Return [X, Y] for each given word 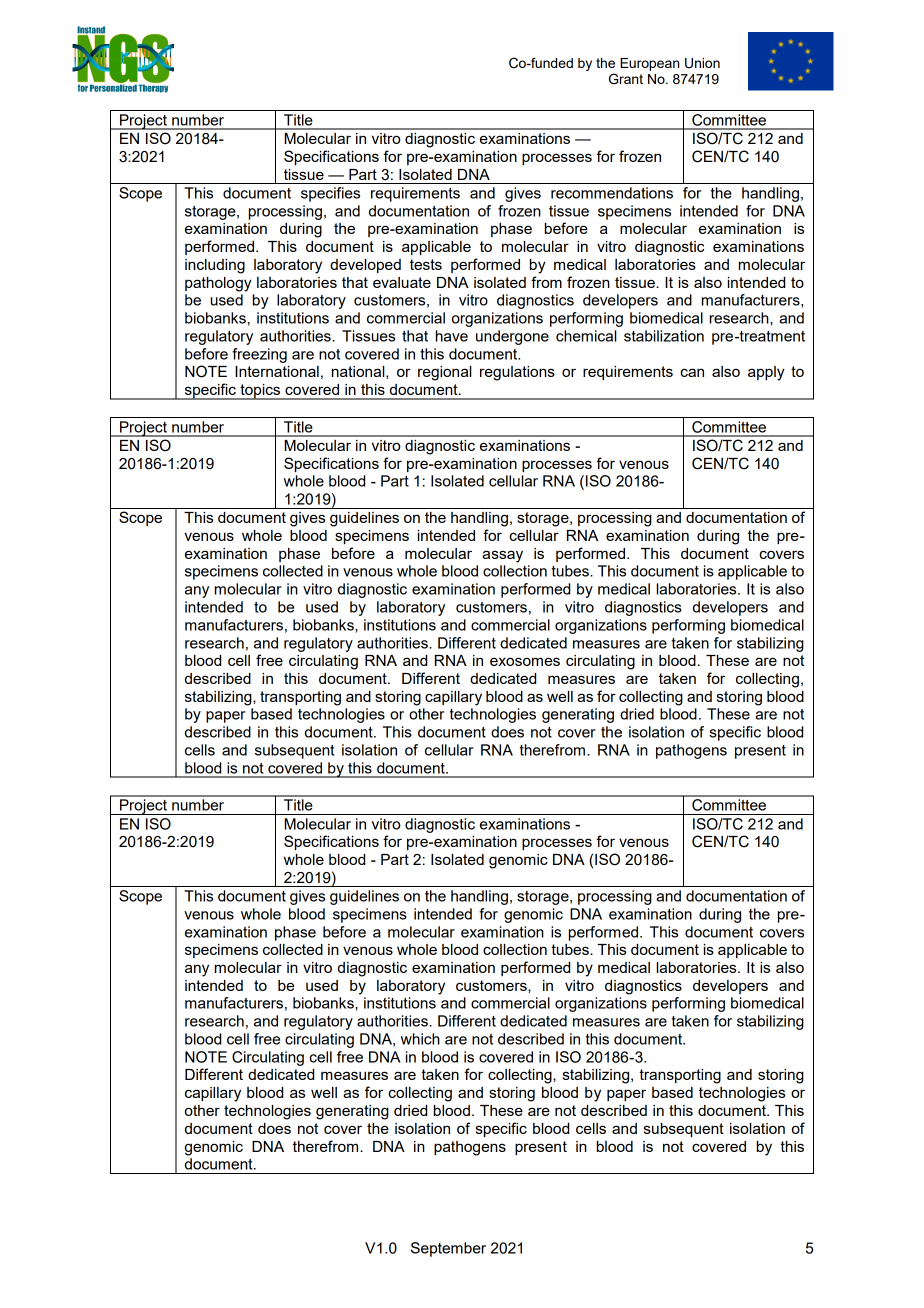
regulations [517, 373]
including [215, 266]
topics [260, 392]
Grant [626, 79]
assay [502, 556]
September [448, 1249]
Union [702, 63]
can [692, 372]
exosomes [525, 661]
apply [766, 373]
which [420, 1039]
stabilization [664, 336]
